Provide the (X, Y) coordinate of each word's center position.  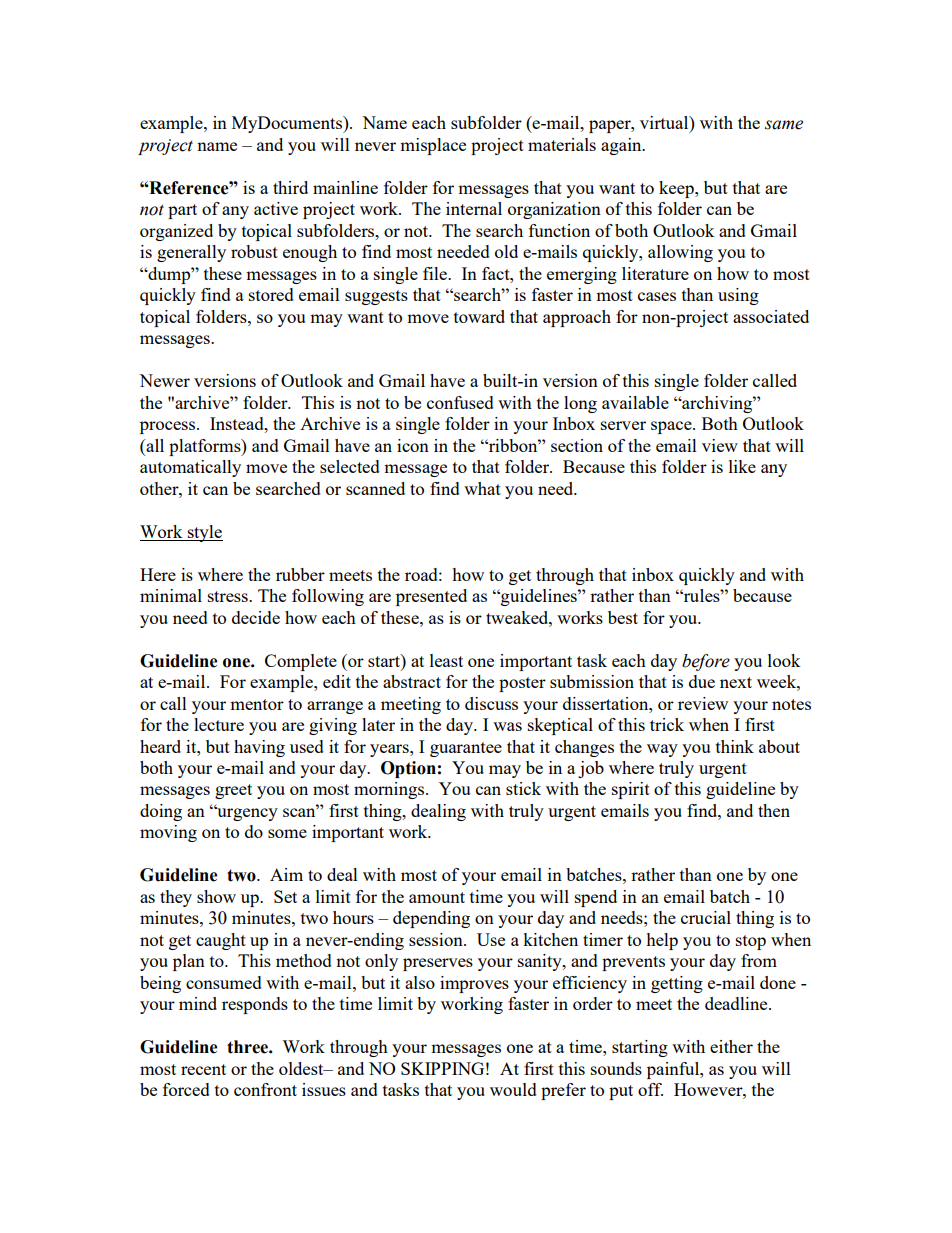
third (290, 187)
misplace (433, 146)
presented (431, 597)
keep (677, 189)
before (706, 662)
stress (229, 596)
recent (203, 1069)
